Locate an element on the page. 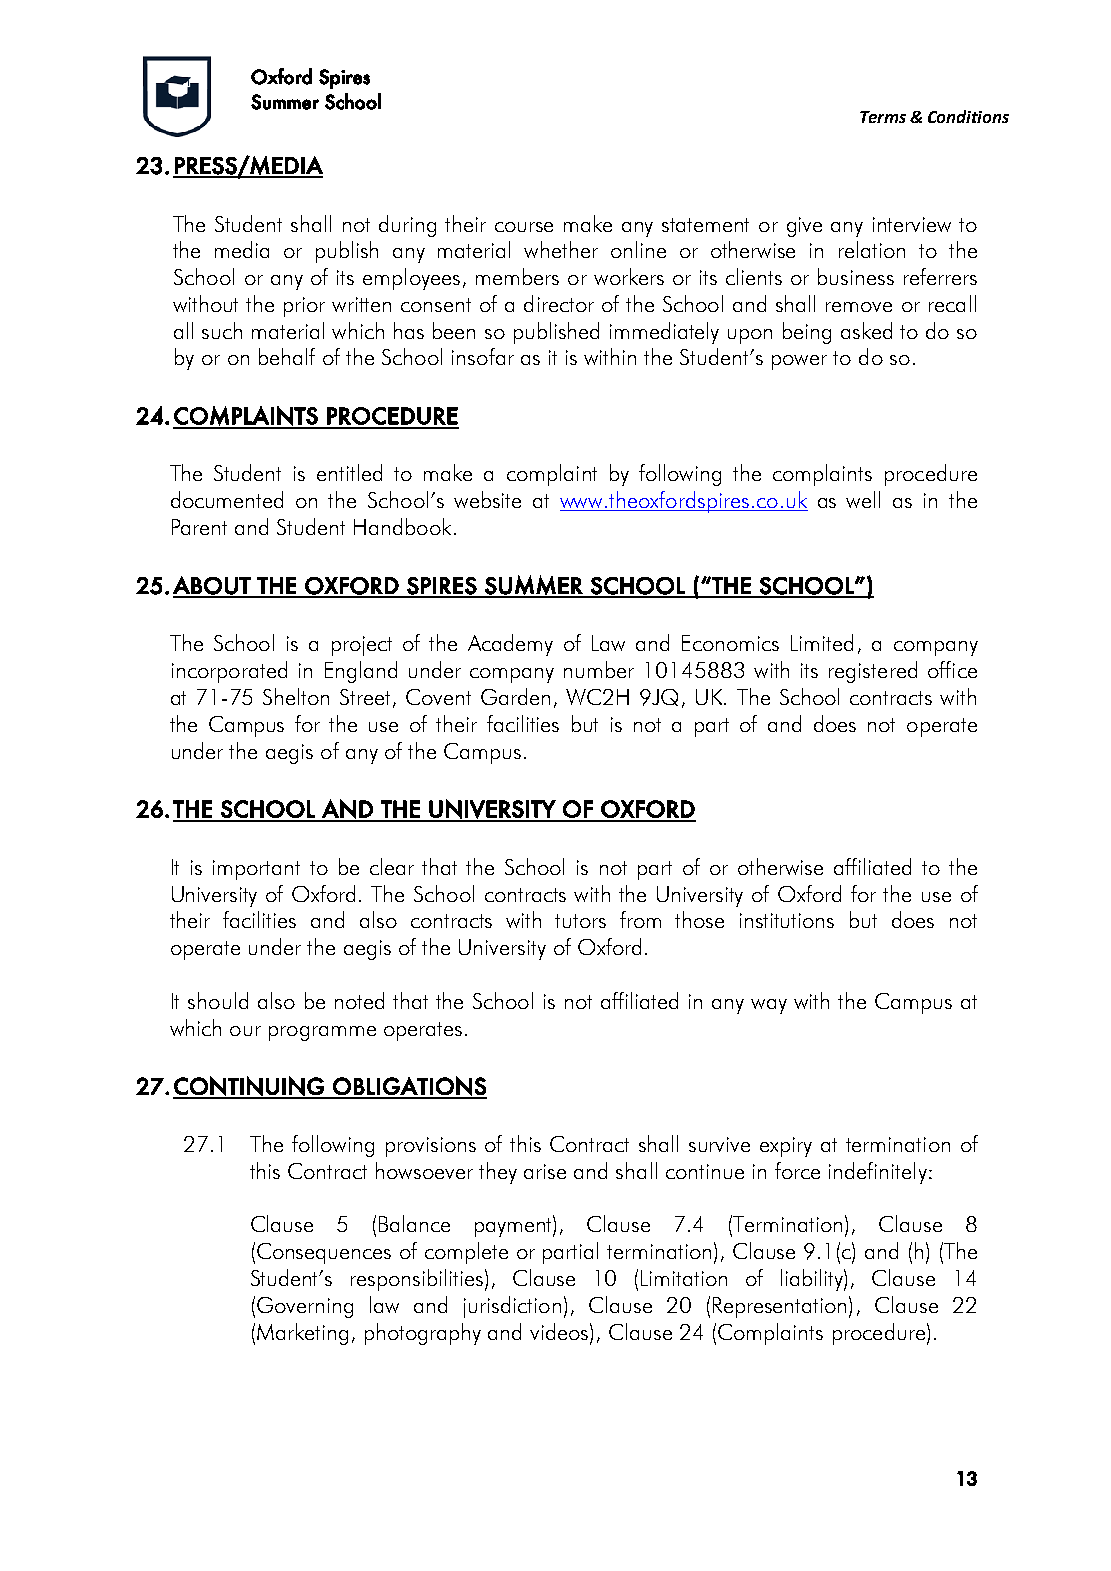 The height and width of the image is (1571, 1111). website is located at coordinates (487, 499).
